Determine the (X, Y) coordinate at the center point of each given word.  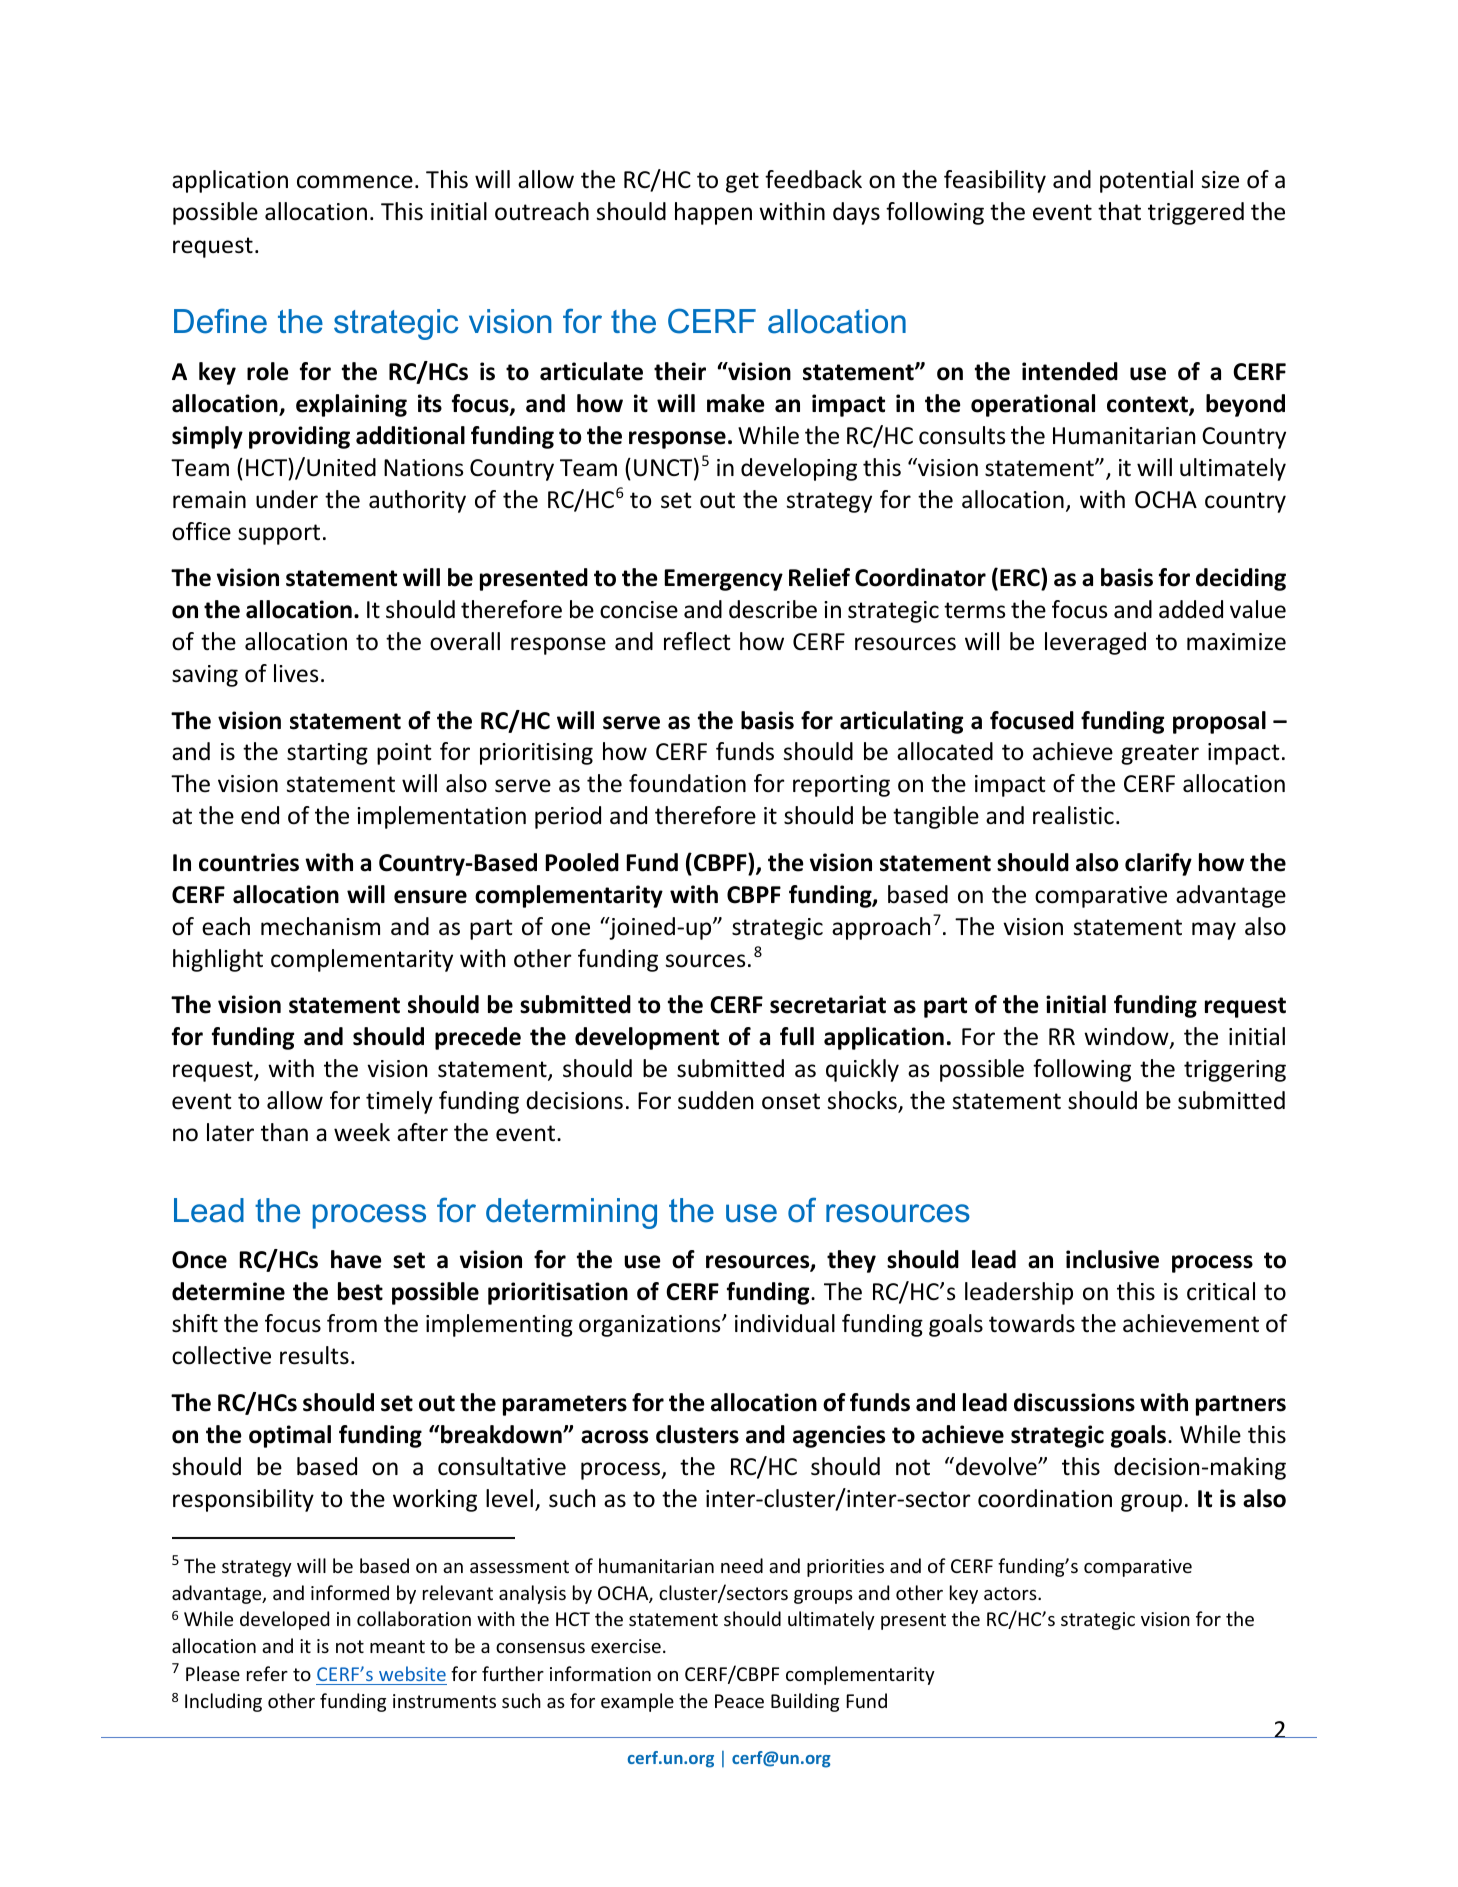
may (1214, 931)
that (1119, 211)
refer (267, 1673)
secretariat (828, 1004)
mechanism (320, 926)
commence (355, 182)
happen (713, 213)
